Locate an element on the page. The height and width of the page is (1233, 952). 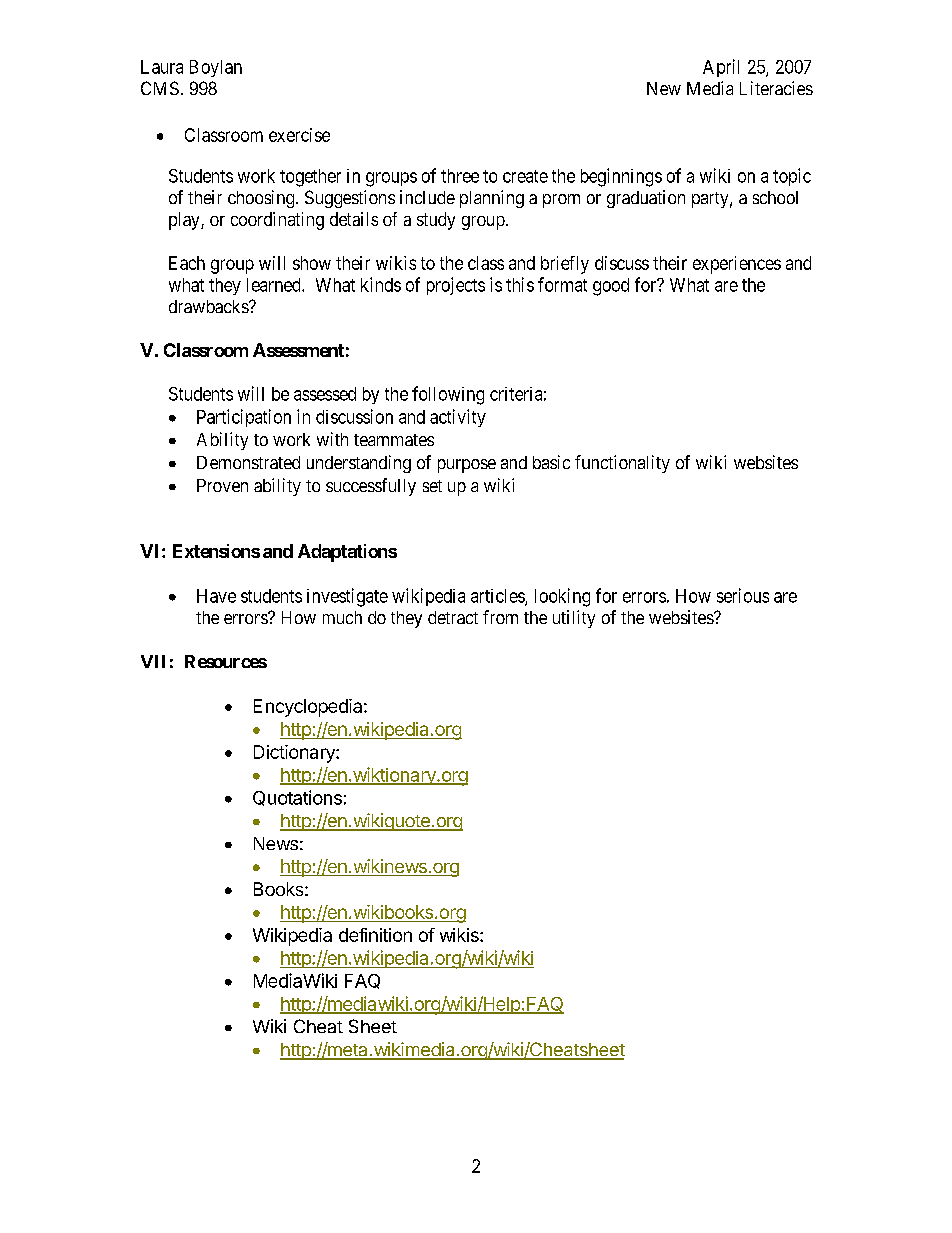
Quotations is located at coordinates (297, 798).
